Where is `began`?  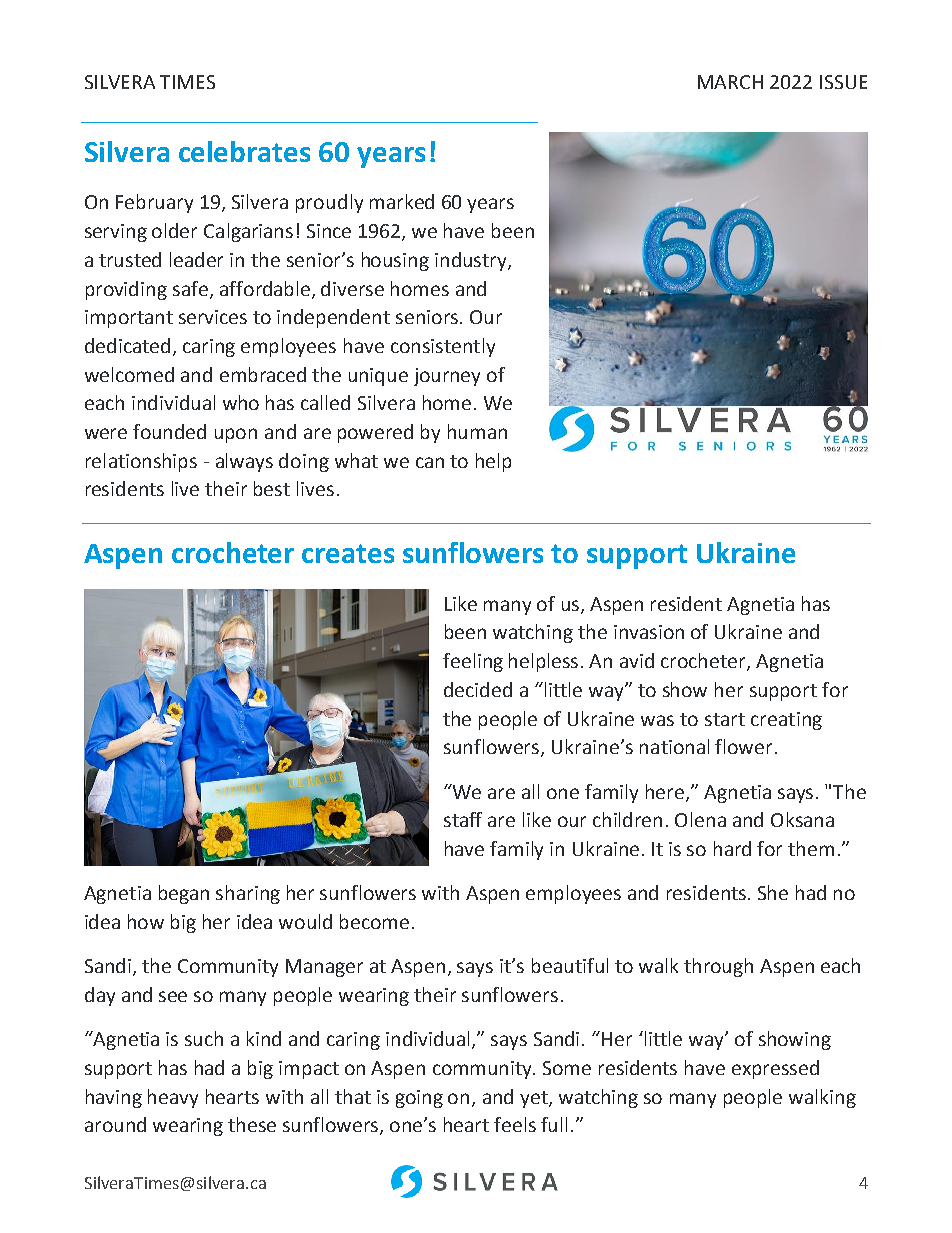
began is located at coordinates (184, 894).
